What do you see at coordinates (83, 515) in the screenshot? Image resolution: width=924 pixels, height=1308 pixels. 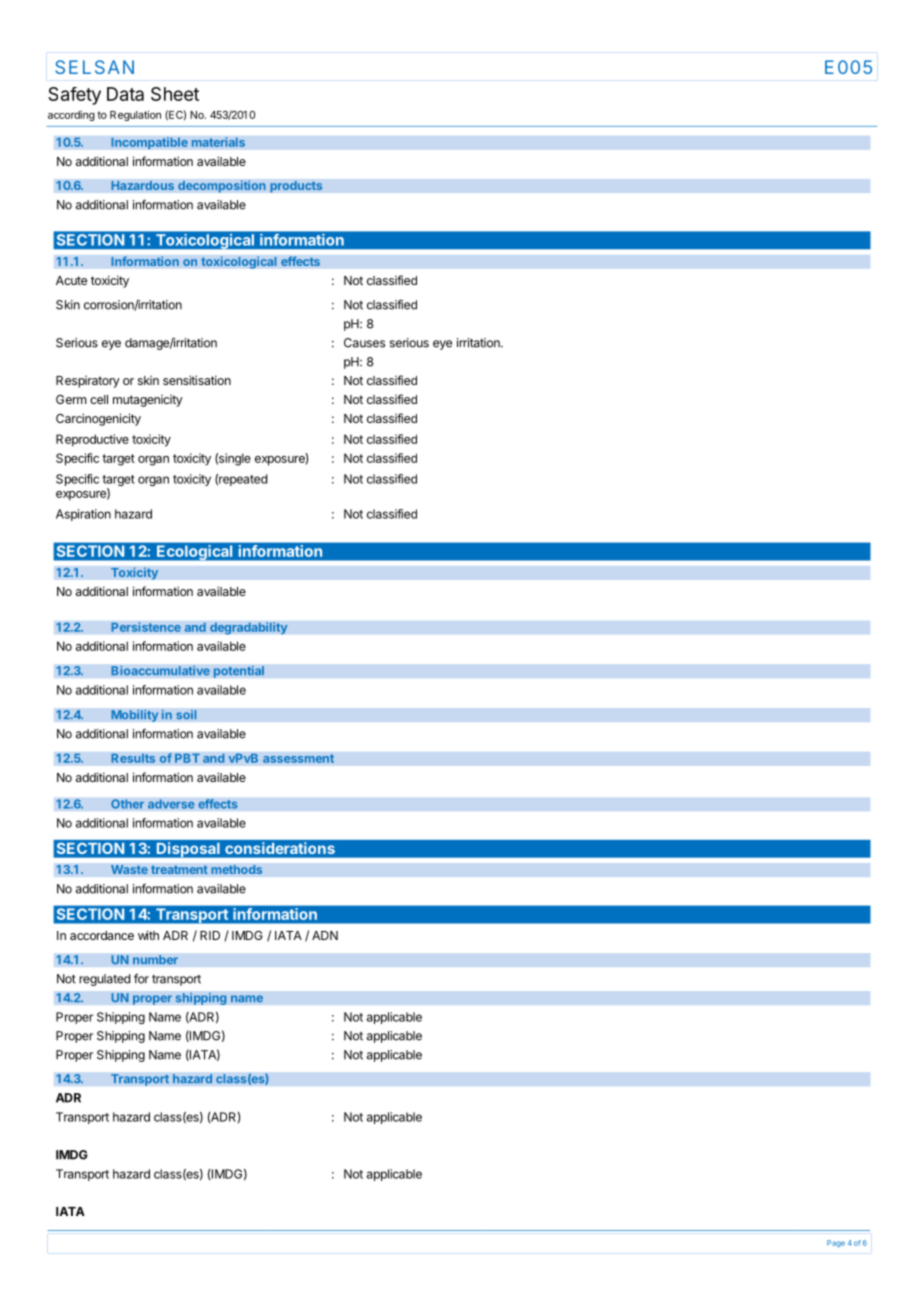 I see `Aspiration` at bounding box center [83, 515].
